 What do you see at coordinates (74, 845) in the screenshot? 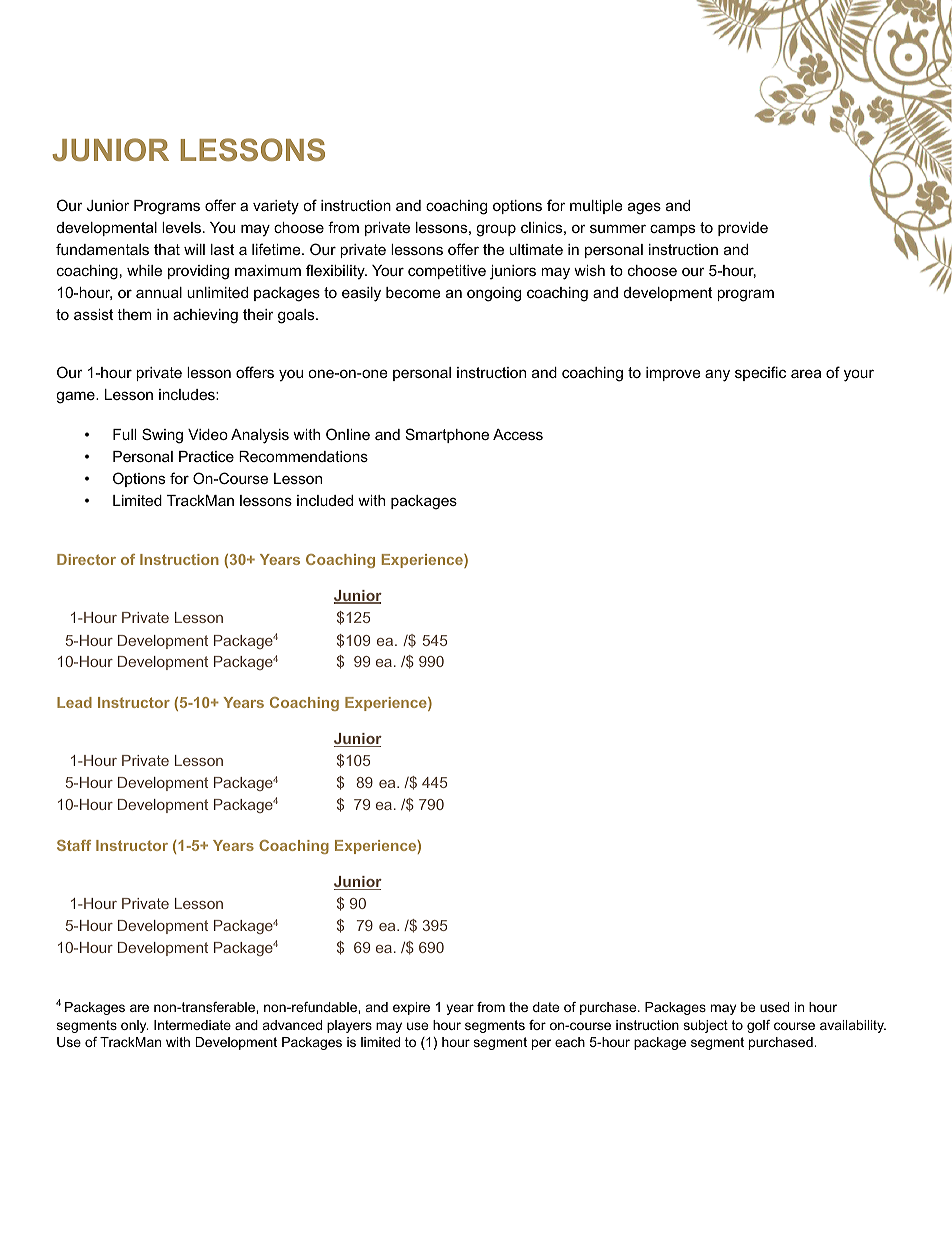
I see `Staff` at bounding box center [74, 845].
